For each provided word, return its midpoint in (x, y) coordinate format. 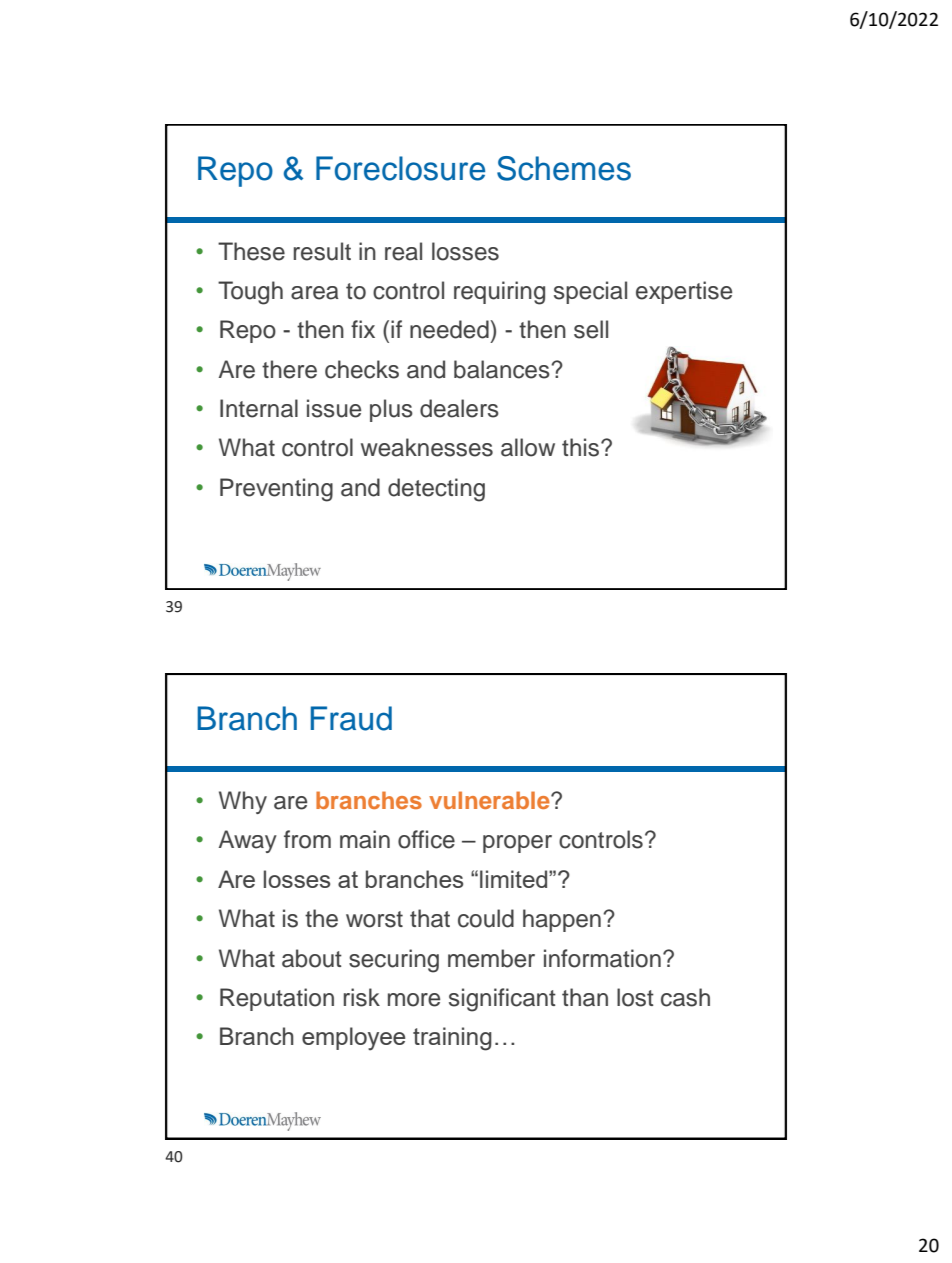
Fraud (351, 718)
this (582, 447)
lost (635, 997)
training (452, 1039)
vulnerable (490, 800)
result (322, 251)
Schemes (564, 168)
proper (517, 844)
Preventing (276, 490)
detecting (436, 490)
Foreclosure (400, 168)
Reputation (277, 999)
